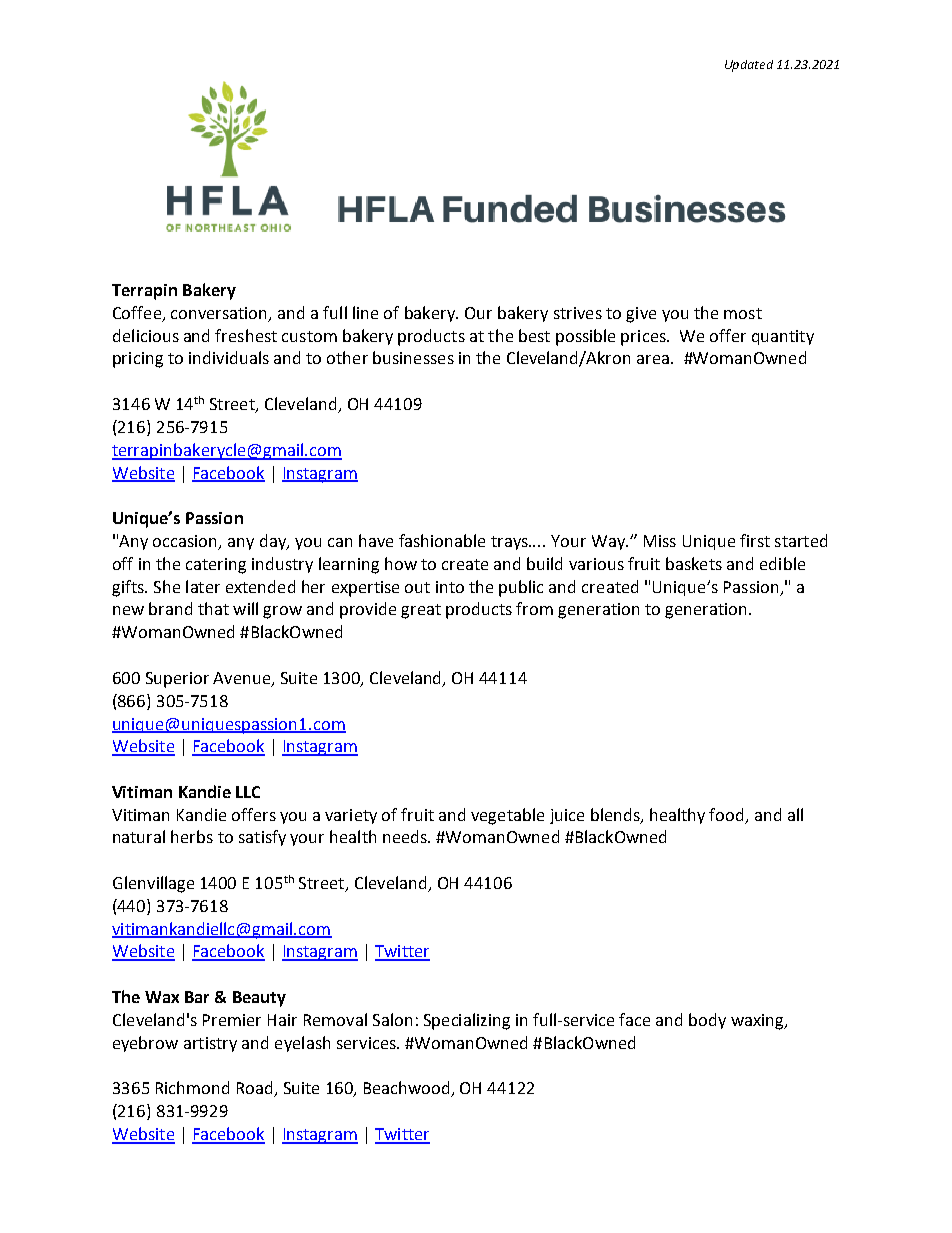 The image size is (952, 1233). Describe the element at coordinates (743, 313) in the screenshot. I see `most` at that location.
